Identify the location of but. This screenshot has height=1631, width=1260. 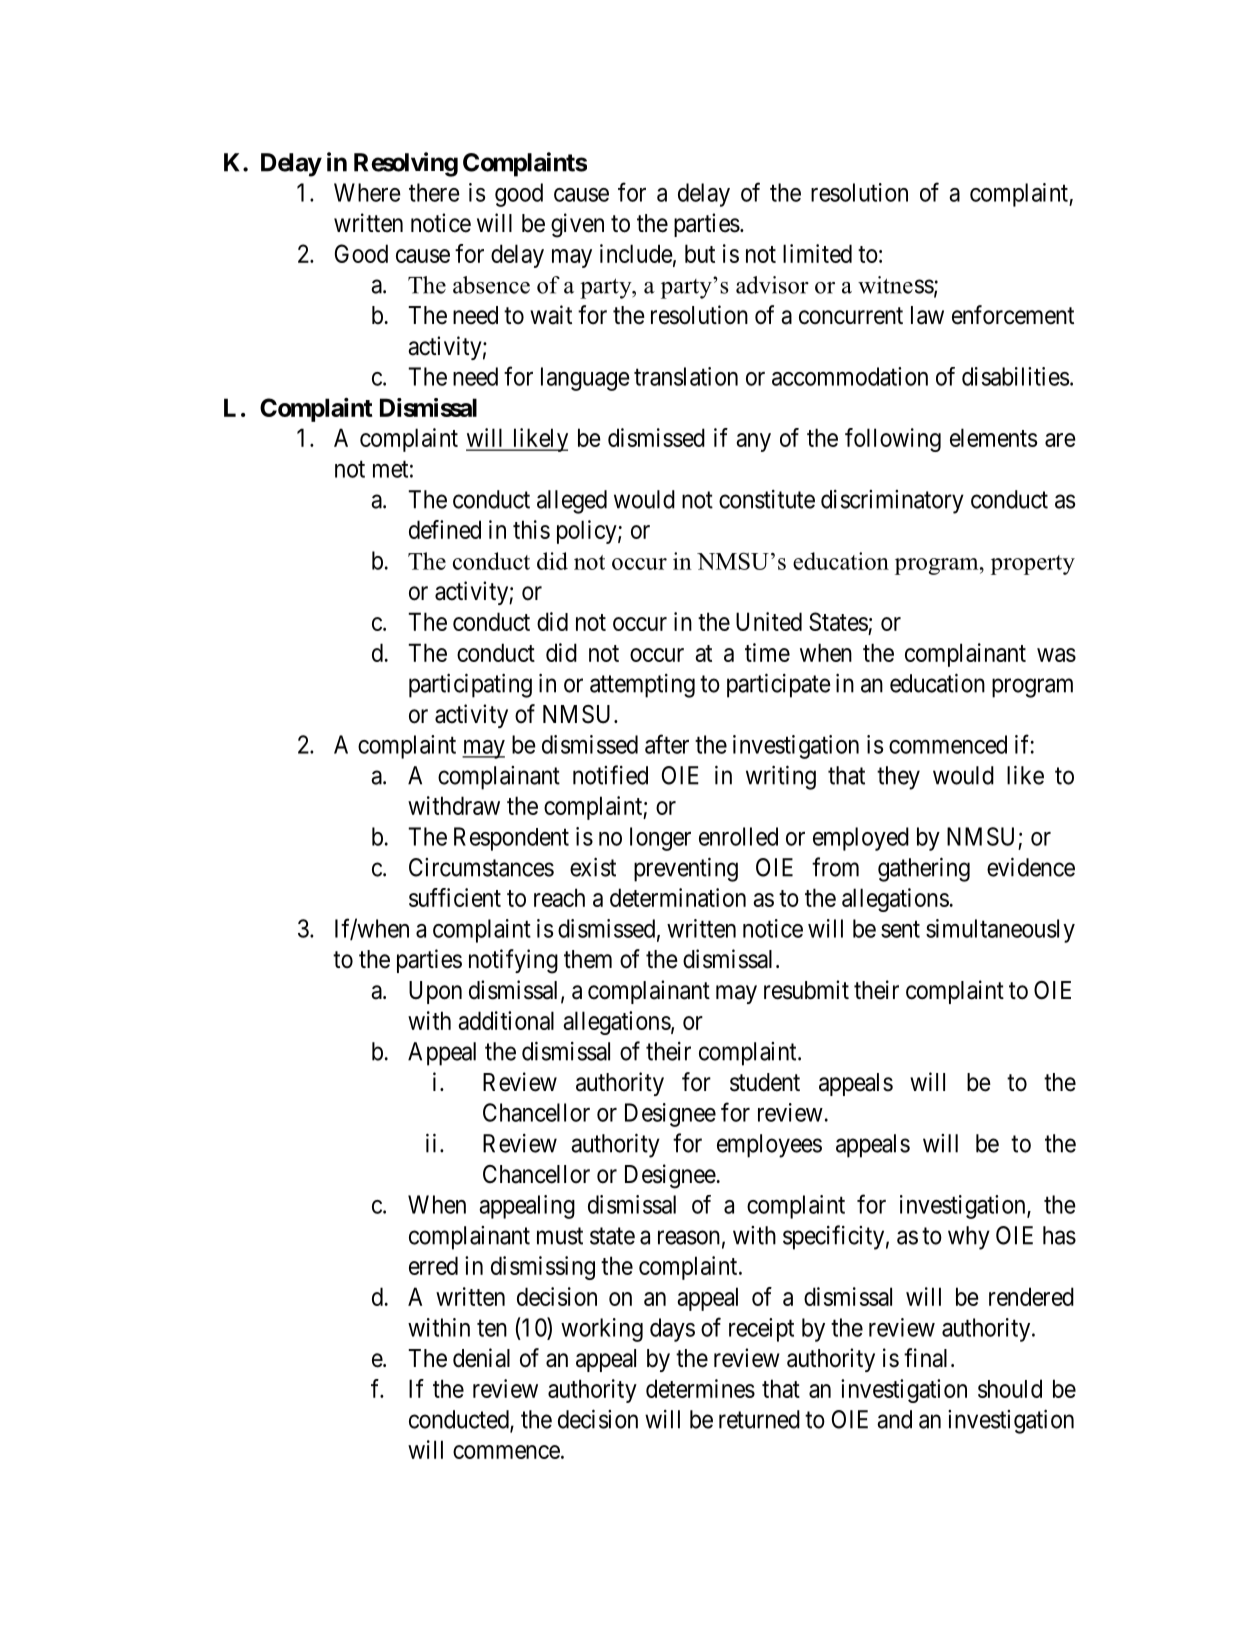
(700, 253).
